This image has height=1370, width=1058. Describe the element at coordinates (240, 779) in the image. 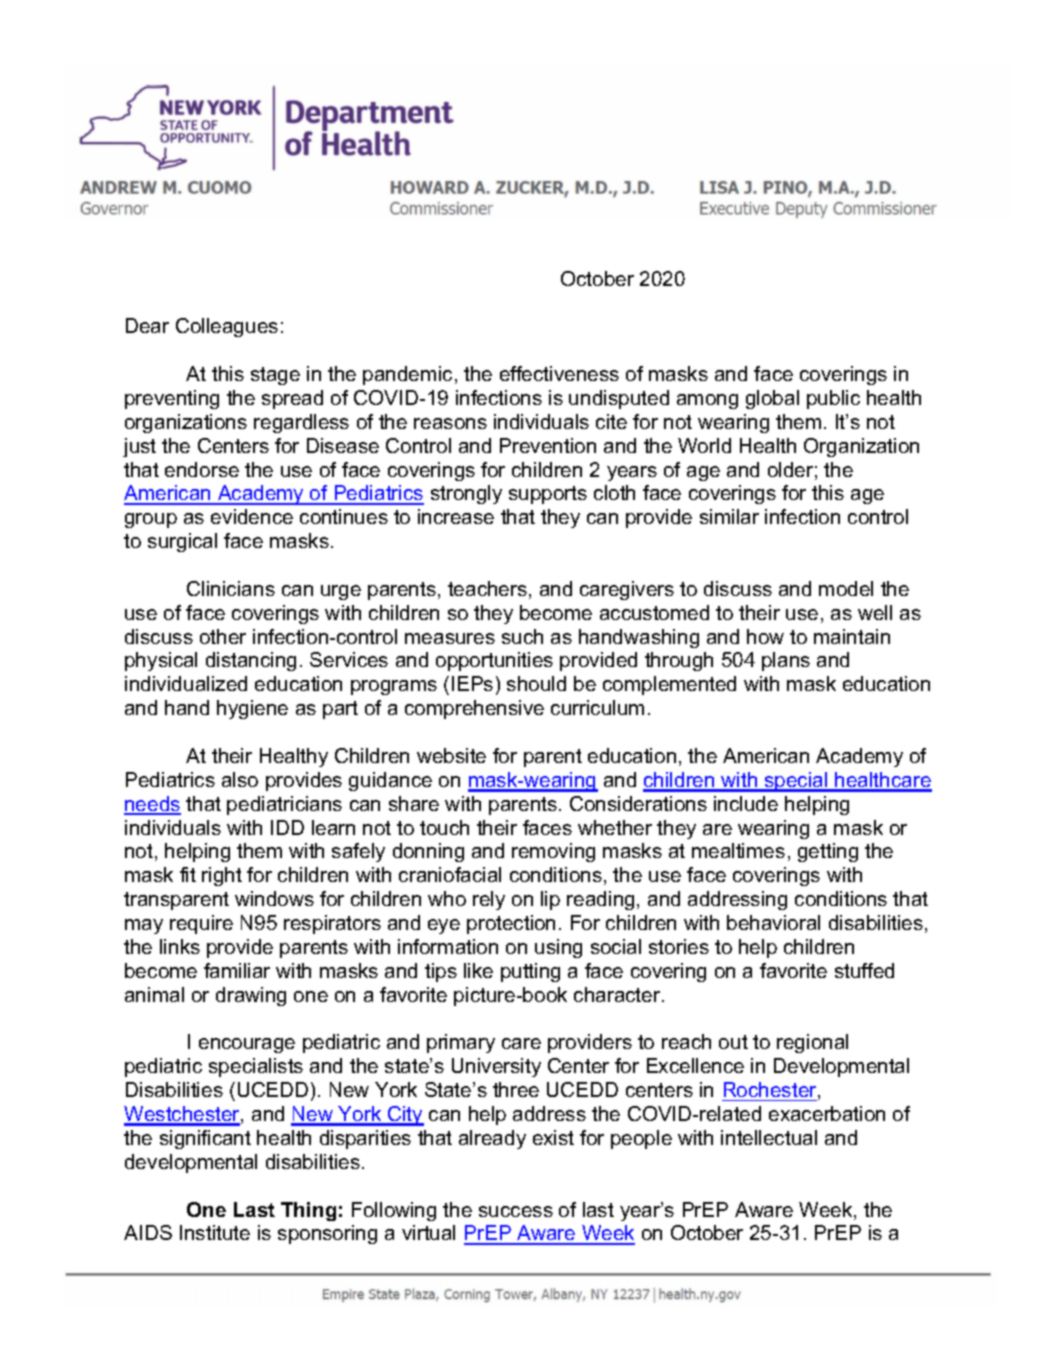

I see `also` at that location.
